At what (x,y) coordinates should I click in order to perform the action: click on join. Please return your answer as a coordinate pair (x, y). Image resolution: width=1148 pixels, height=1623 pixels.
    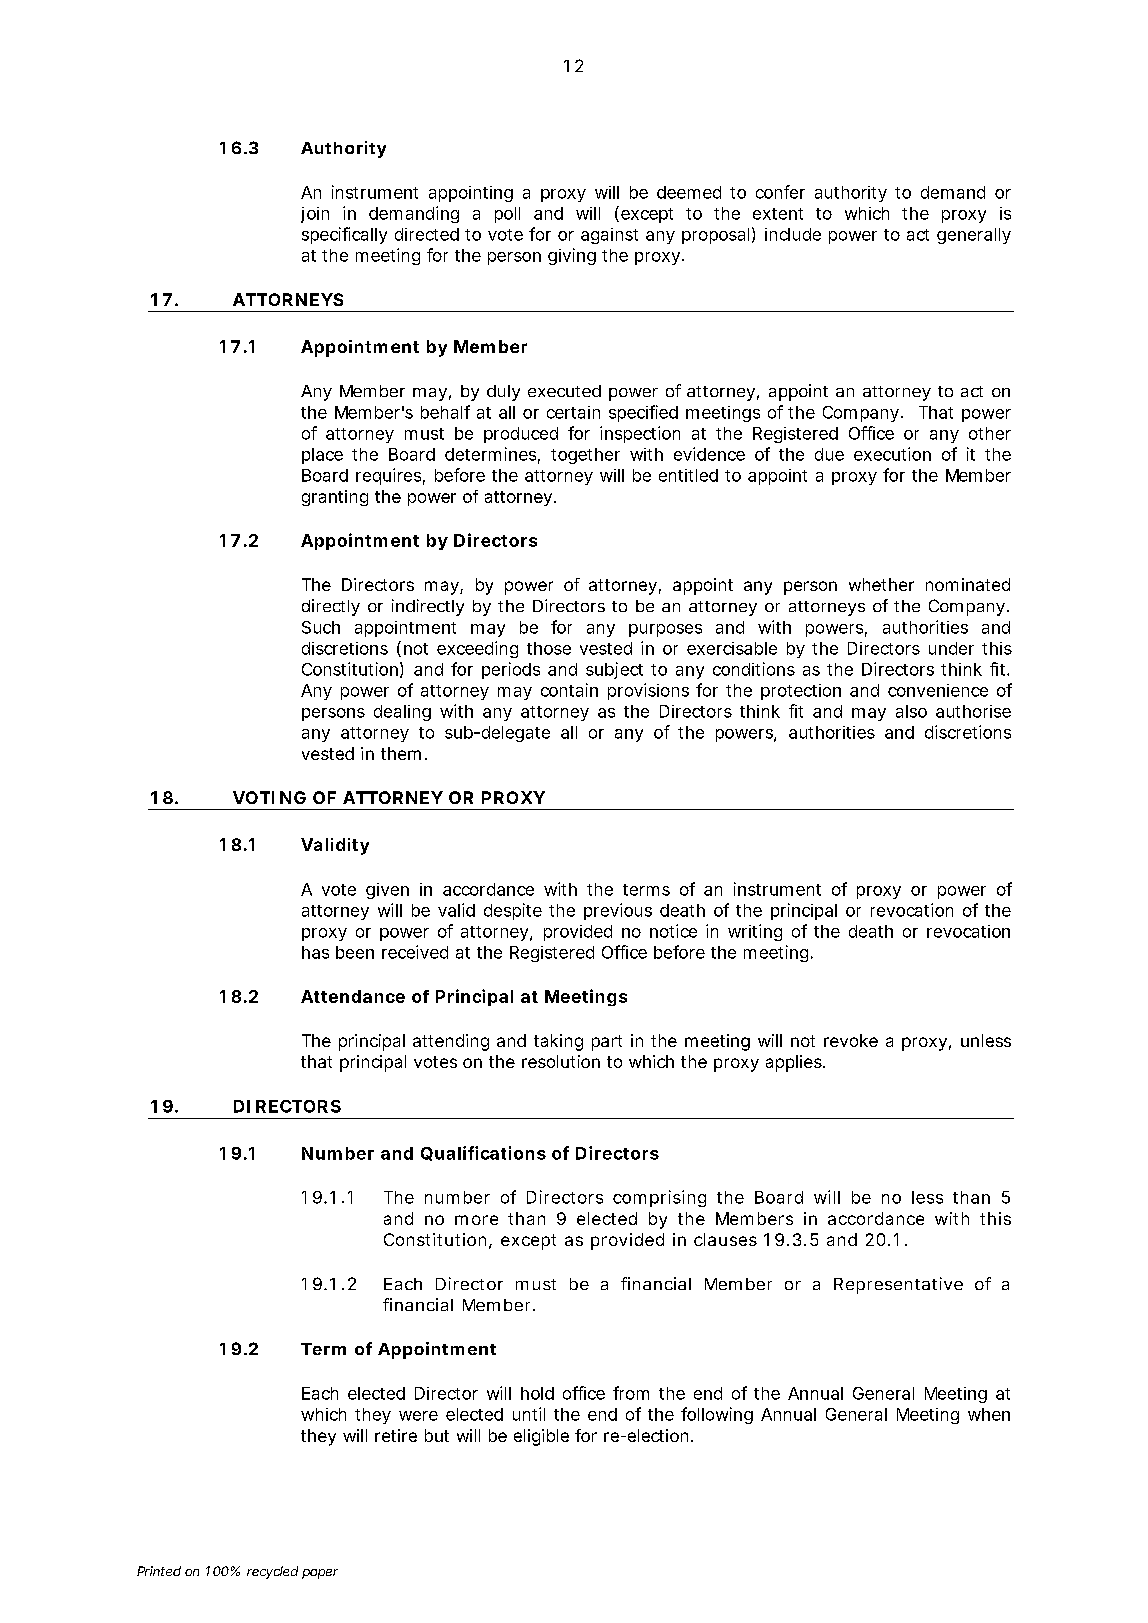
    Looking at the image, I should click on (315, 215).
